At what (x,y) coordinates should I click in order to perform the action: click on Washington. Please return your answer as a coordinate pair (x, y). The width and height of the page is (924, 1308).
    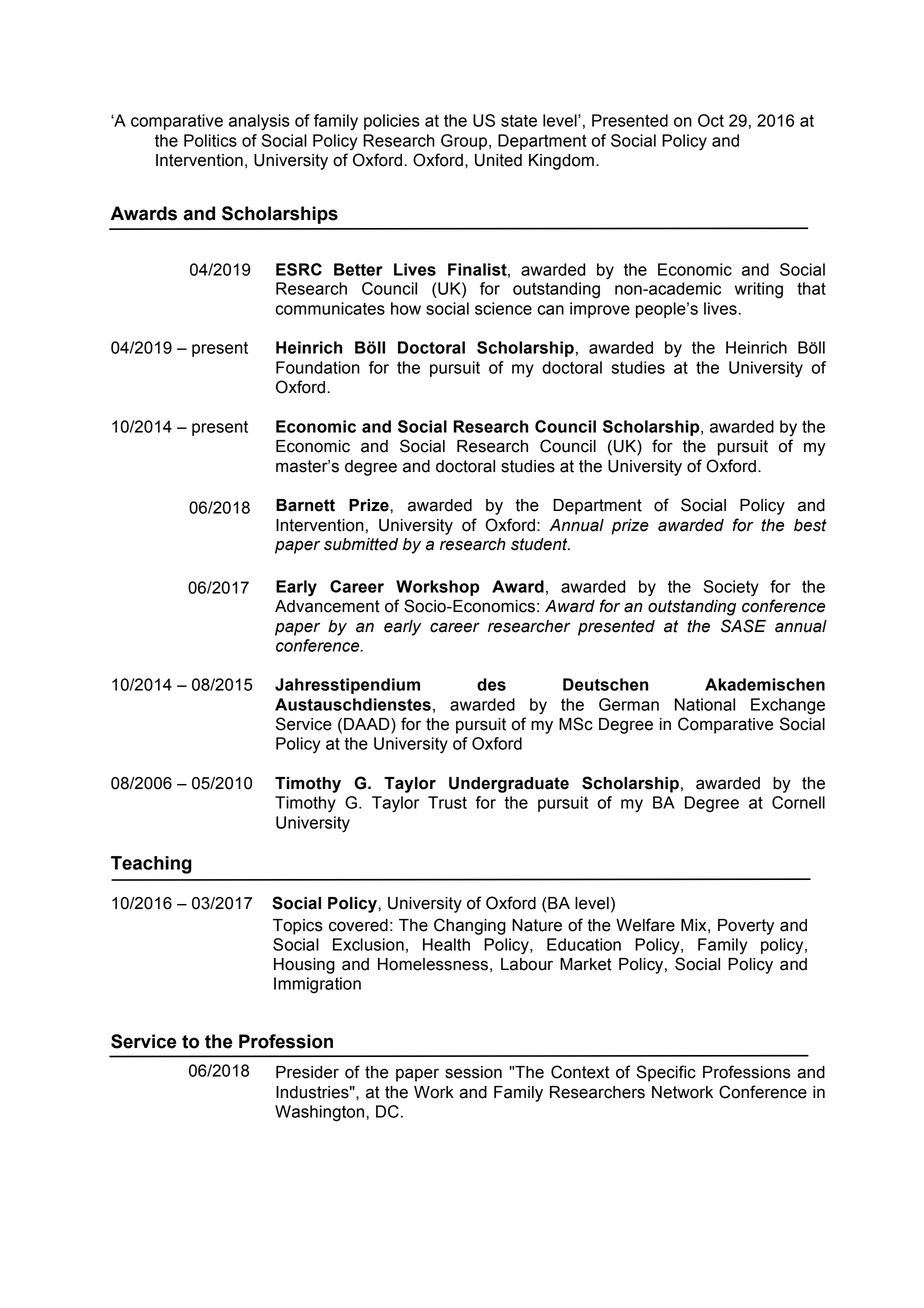
    Looking at the image, I should click on (321, 1113).
